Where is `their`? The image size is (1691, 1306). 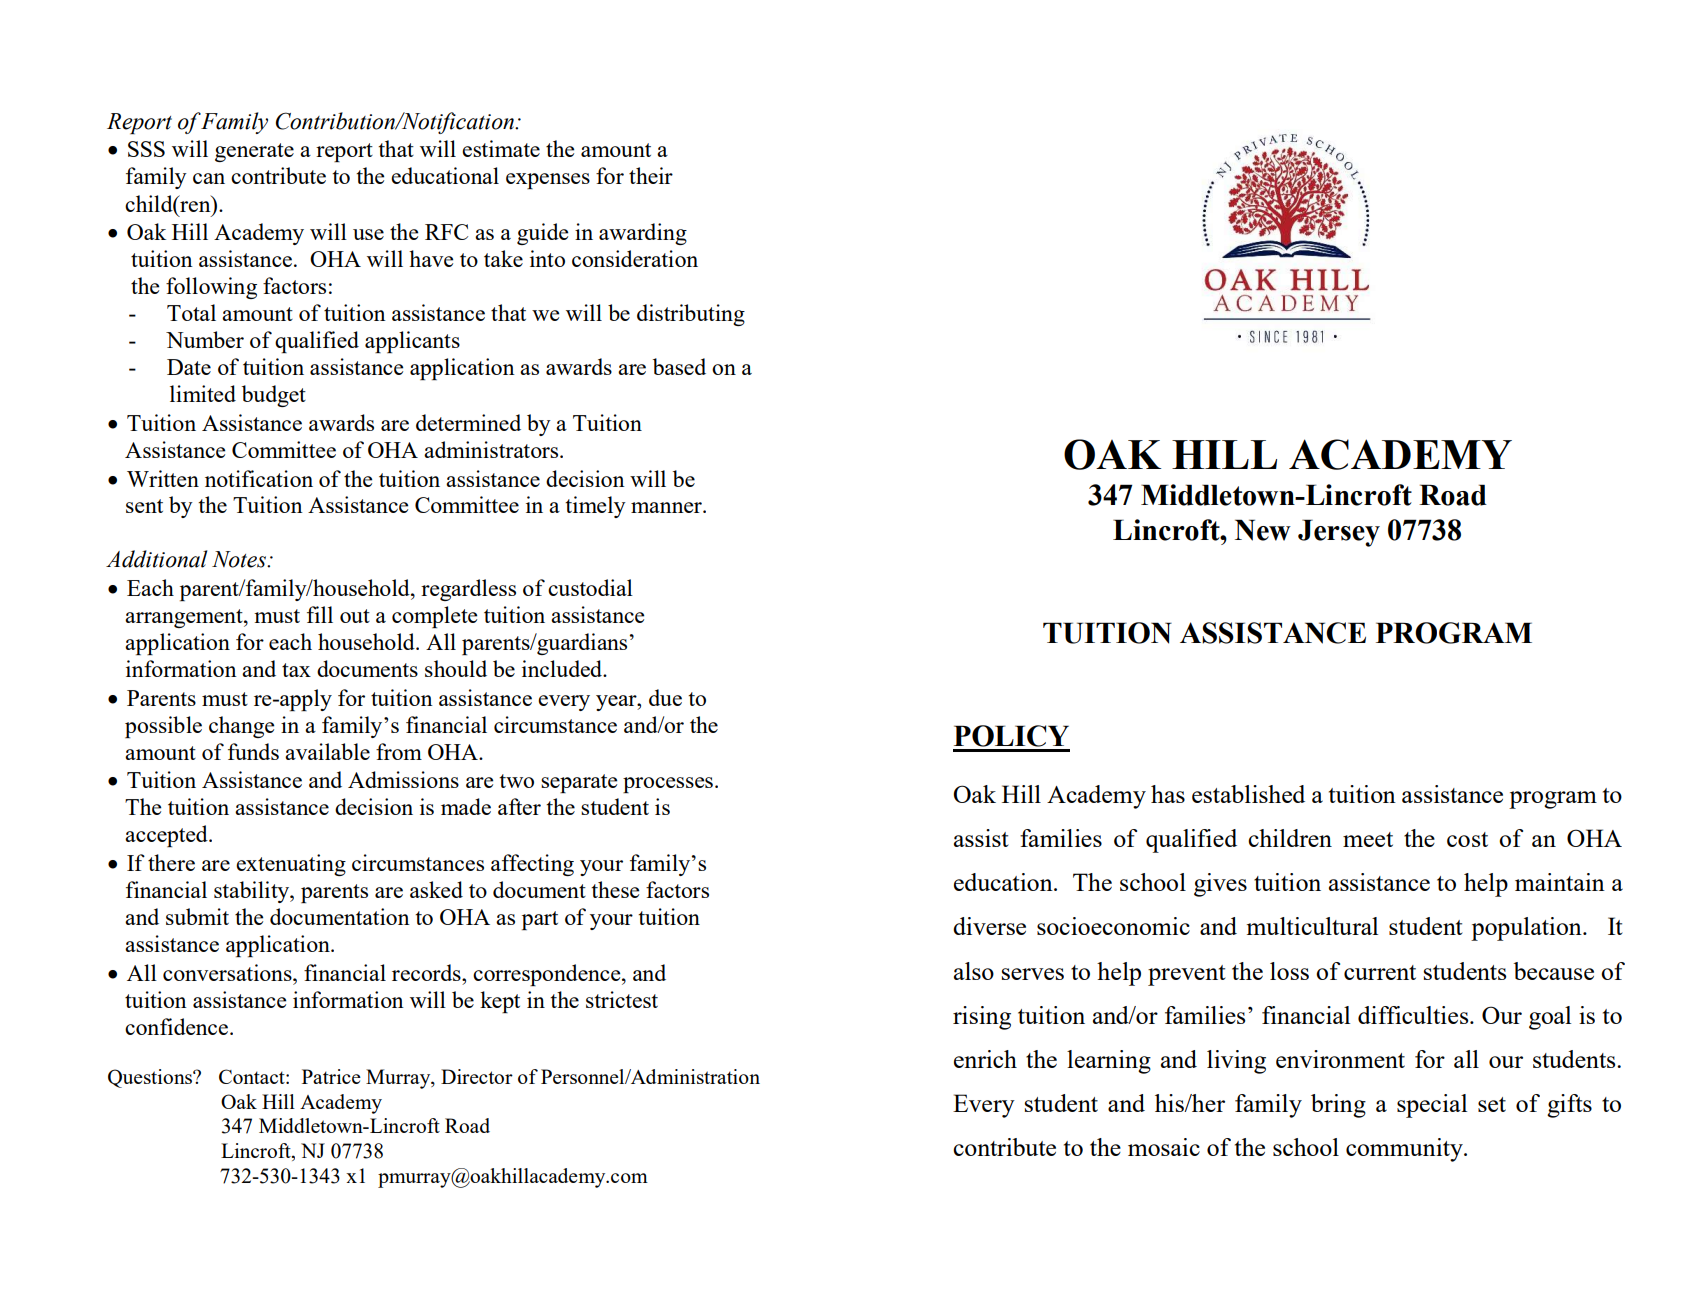 their is located at coordinates (651, 175).
